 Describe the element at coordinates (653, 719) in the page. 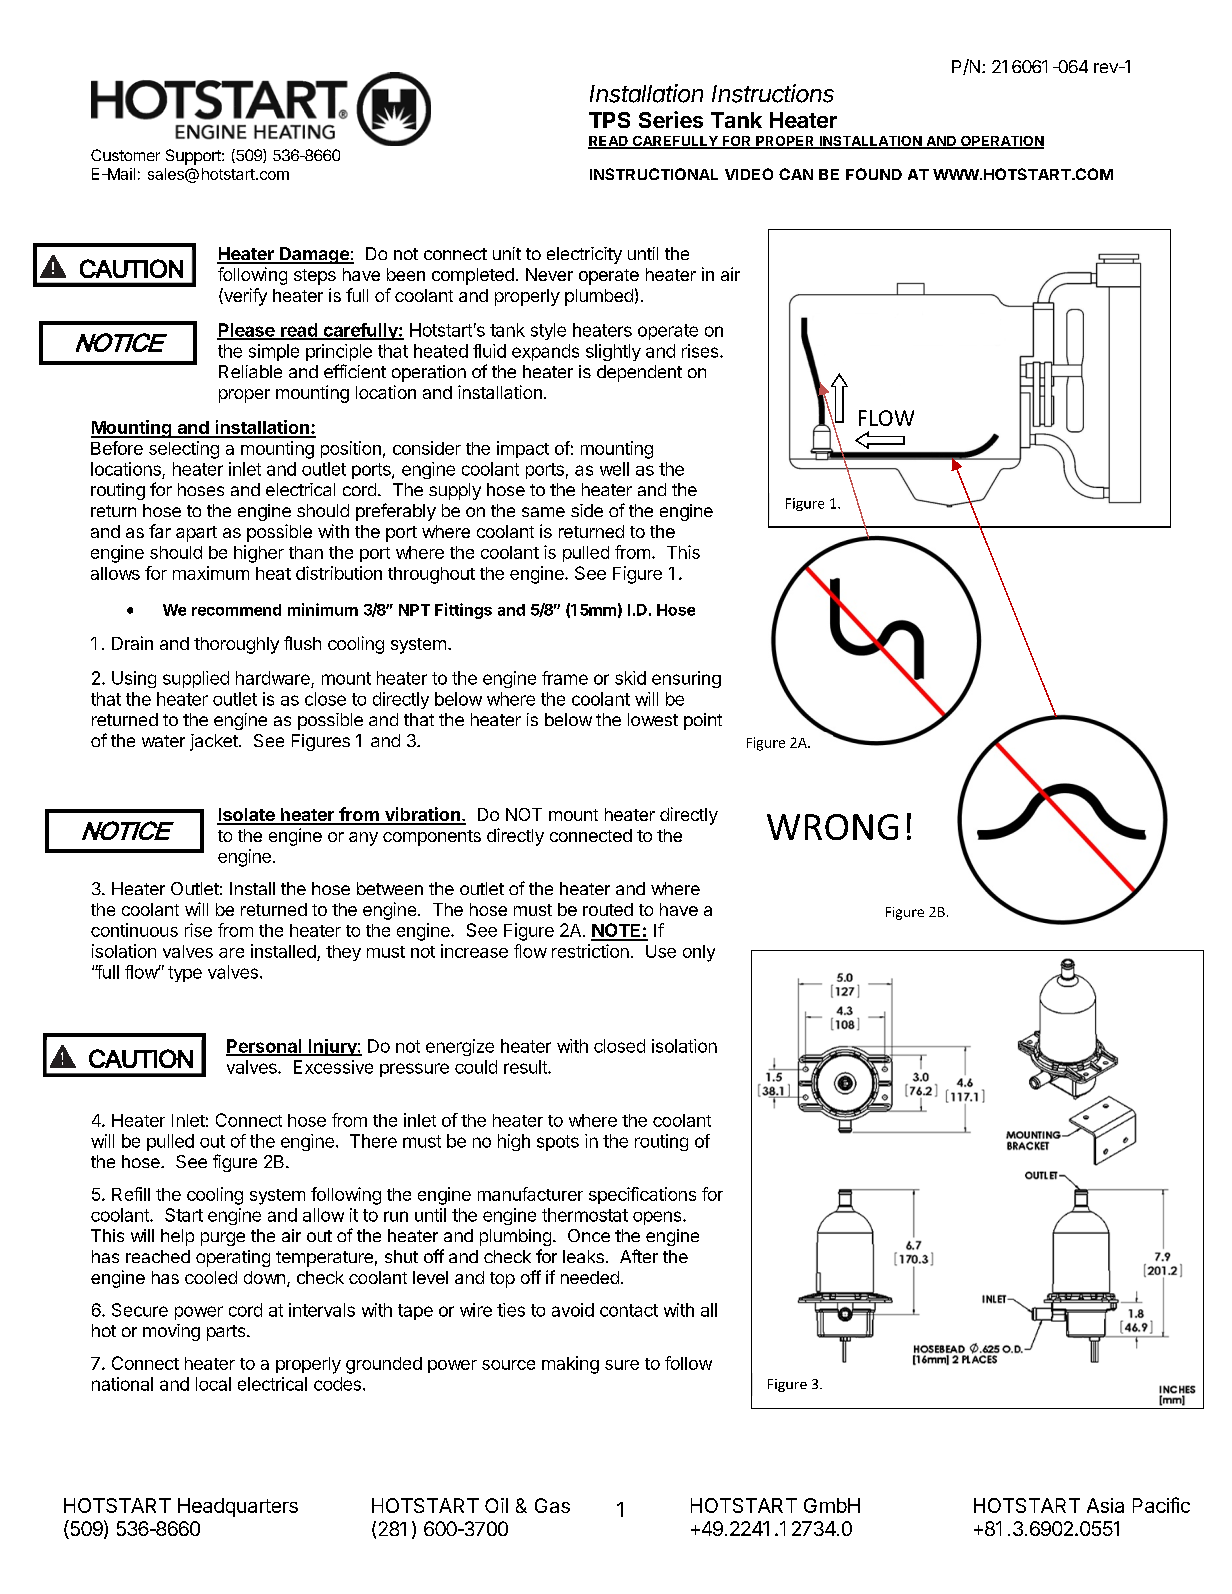

I see `lowest` at that location.
